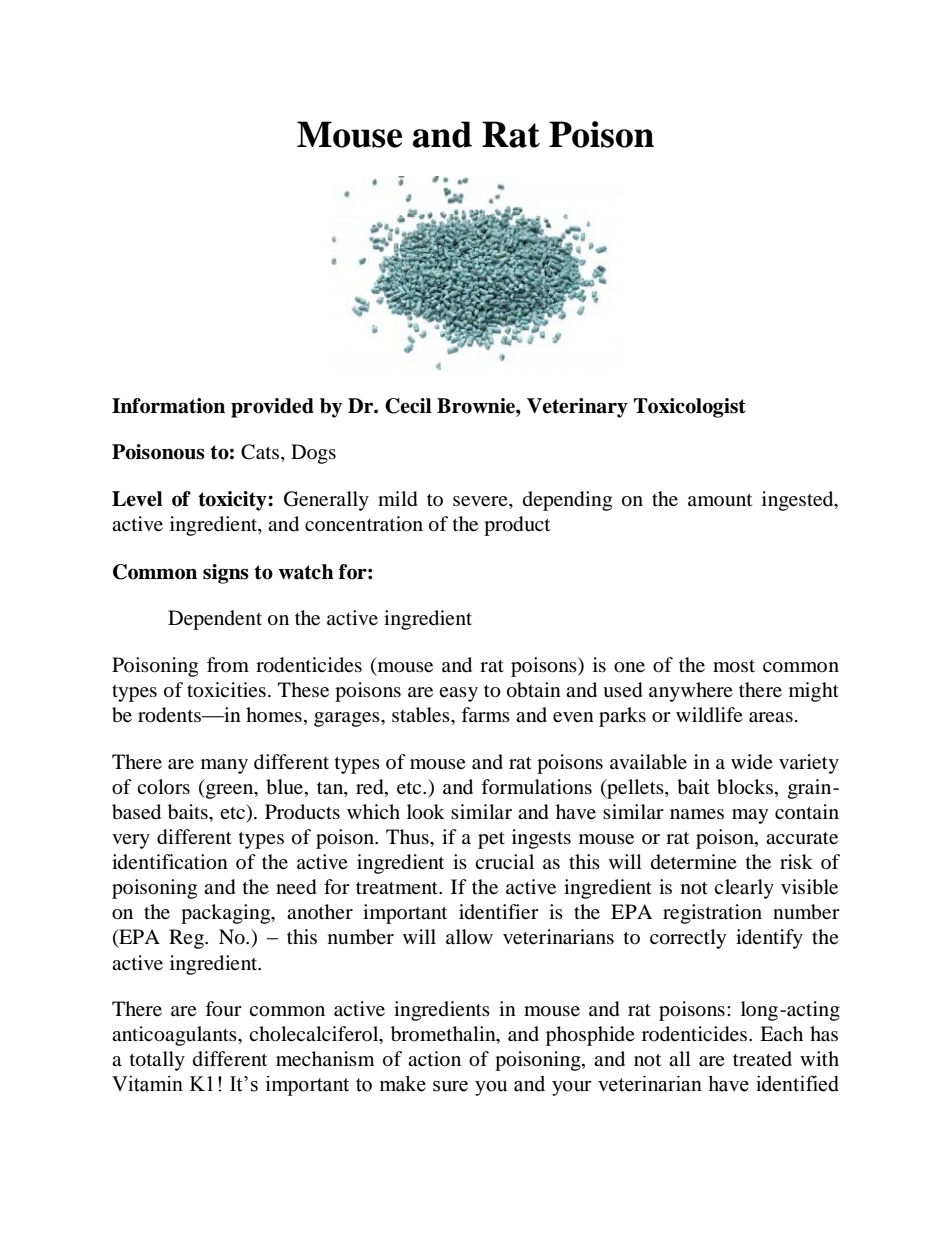  Describe the element at coordinates (157, 1061) in the screenshot. I see `totally` at that location.
